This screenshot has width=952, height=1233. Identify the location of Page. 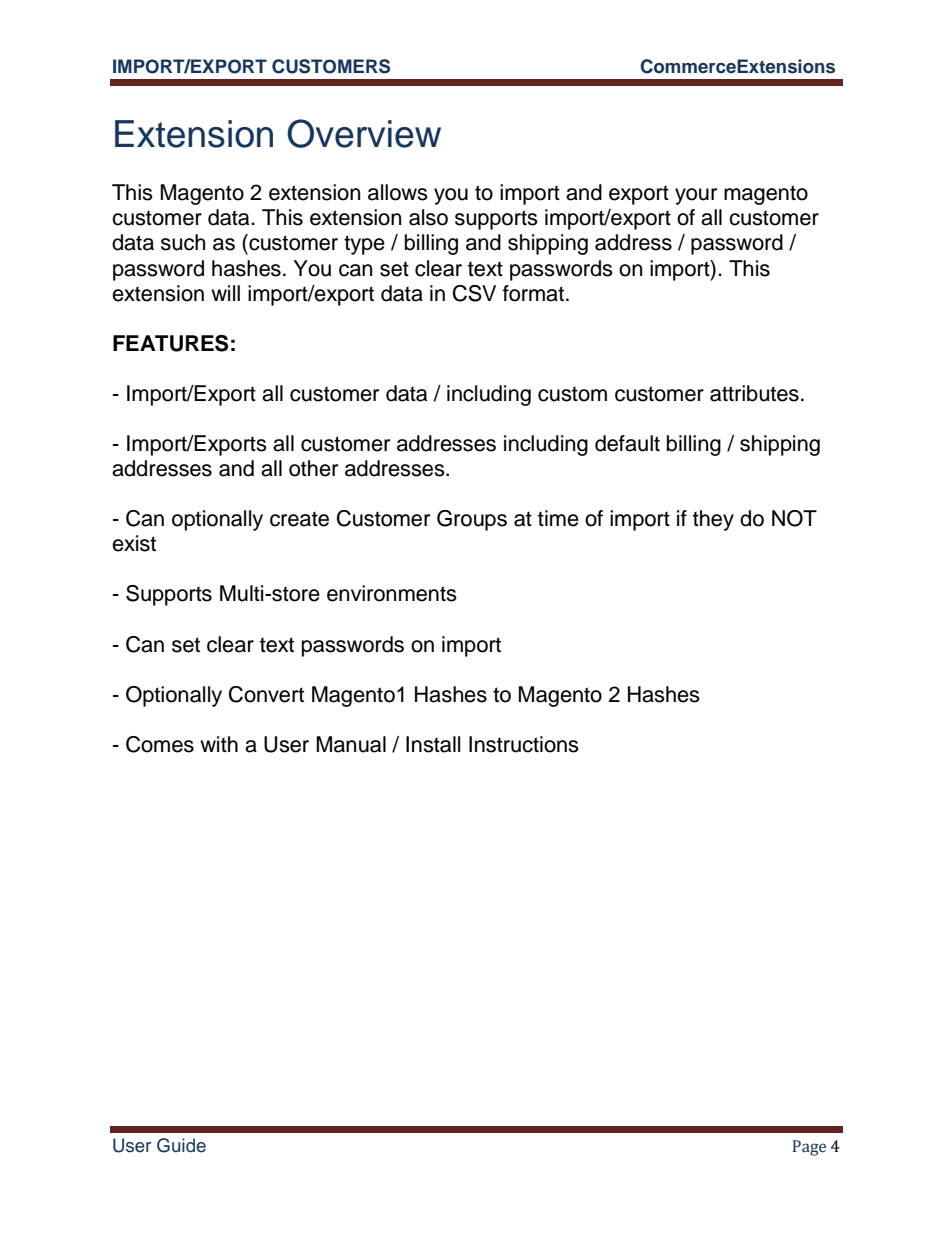
(809, 1148).
